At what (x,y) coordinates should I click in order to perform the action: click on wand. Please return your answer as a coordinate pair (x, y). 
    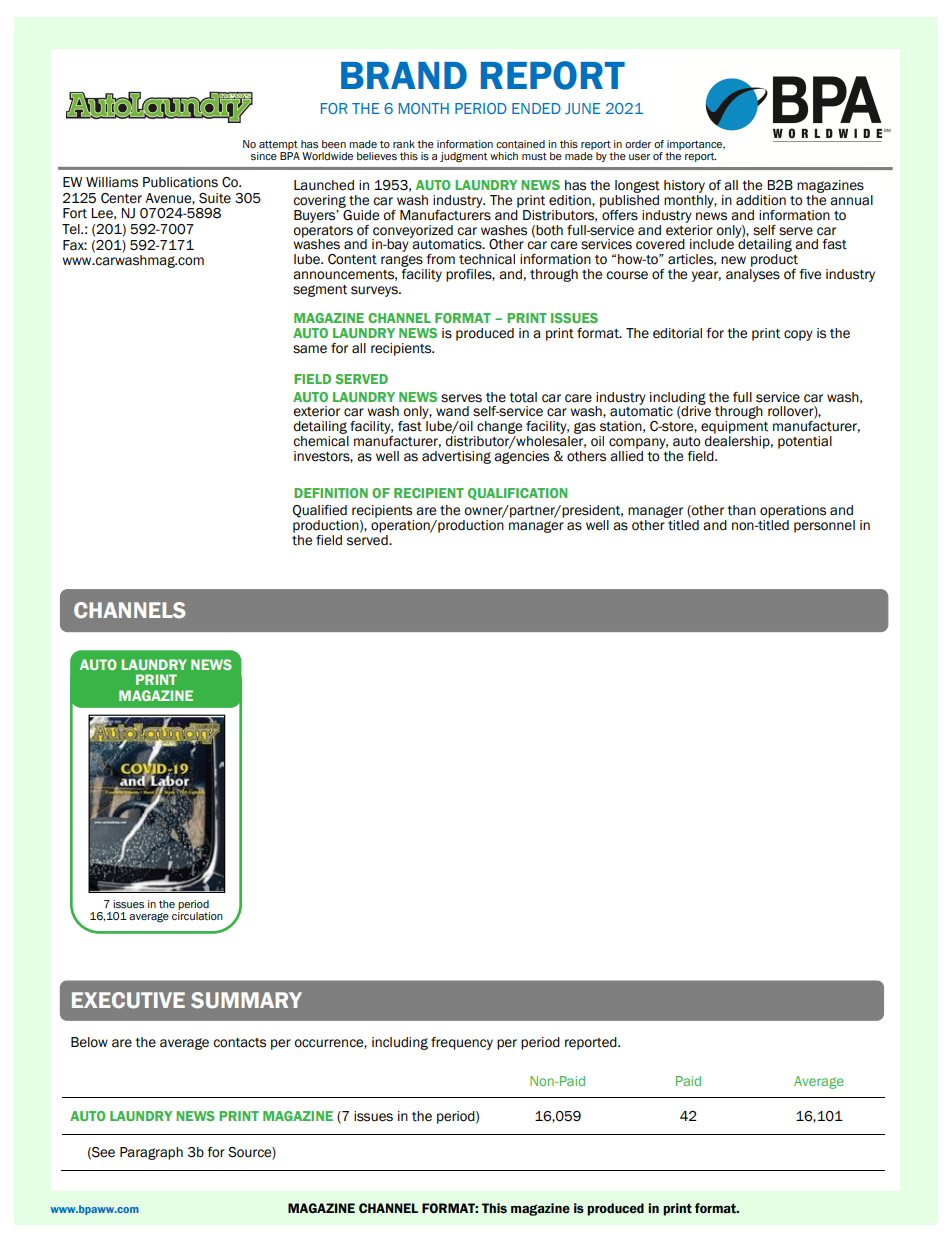
    Looking at the image, I should click on (452, 411).
